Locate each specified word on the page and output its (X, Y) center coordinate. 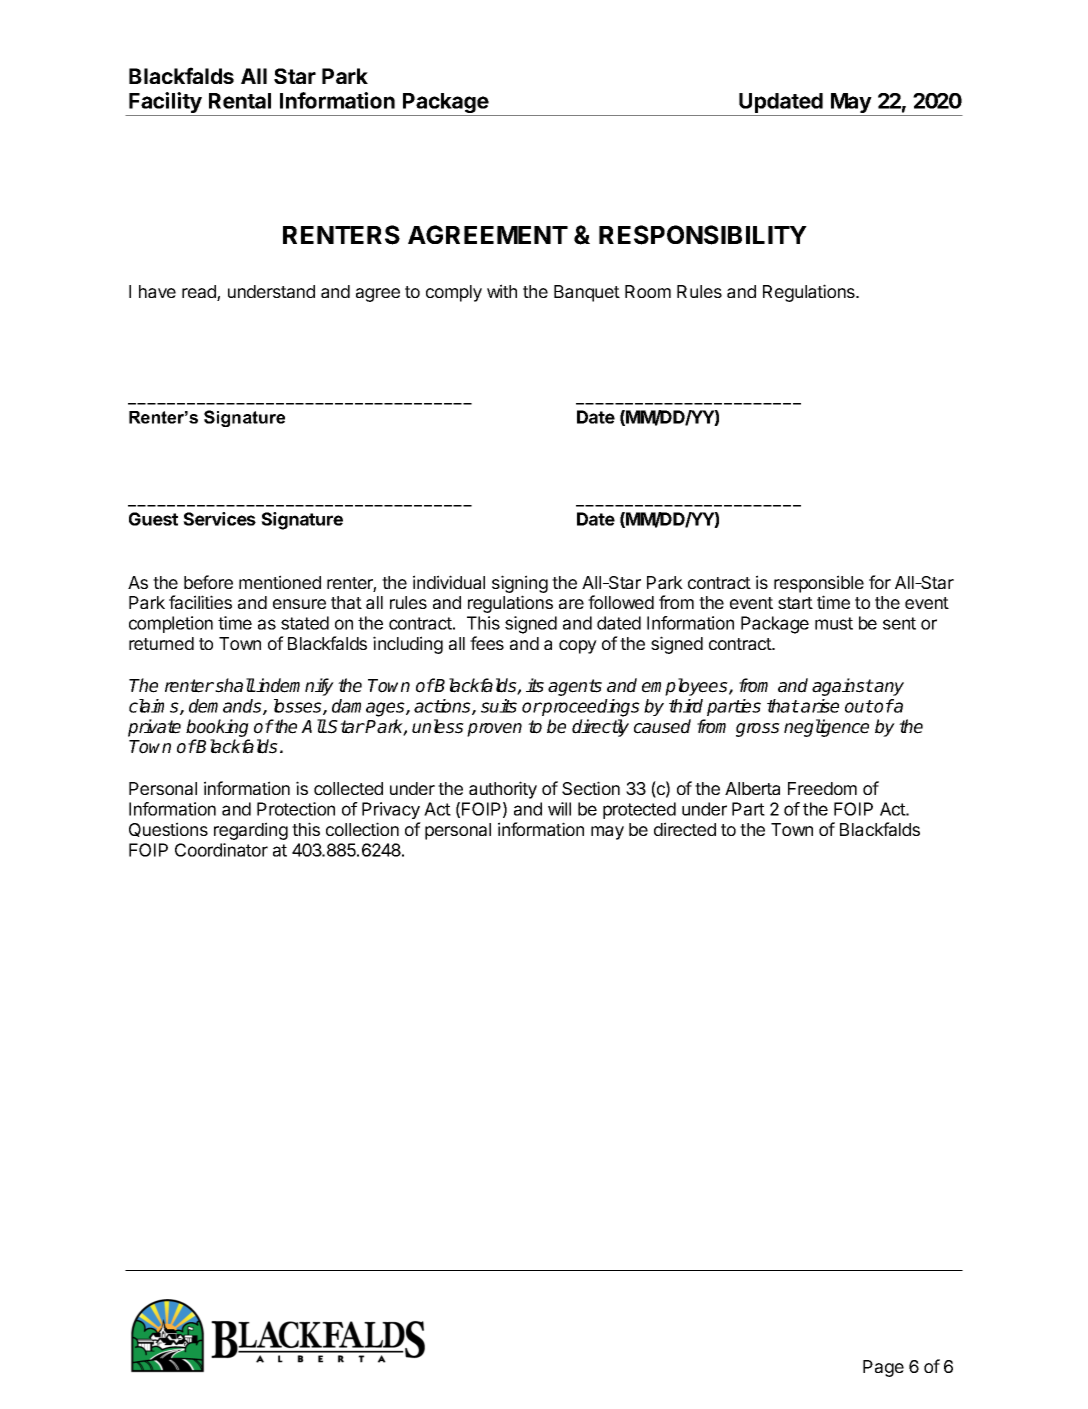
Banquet (587, 293)
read (200, 293)
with (502, 291)
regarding (251, 831)
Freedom (822, 788)
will (559, 809)
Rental (240, 101)
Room (648, 291)
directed (685, 829)
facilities (200, 602)
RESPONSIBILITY (703, 235)
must (834, 623)
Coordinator (221, 850)
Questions (168, 829)
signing (520, 584)
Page (883, 1368)
